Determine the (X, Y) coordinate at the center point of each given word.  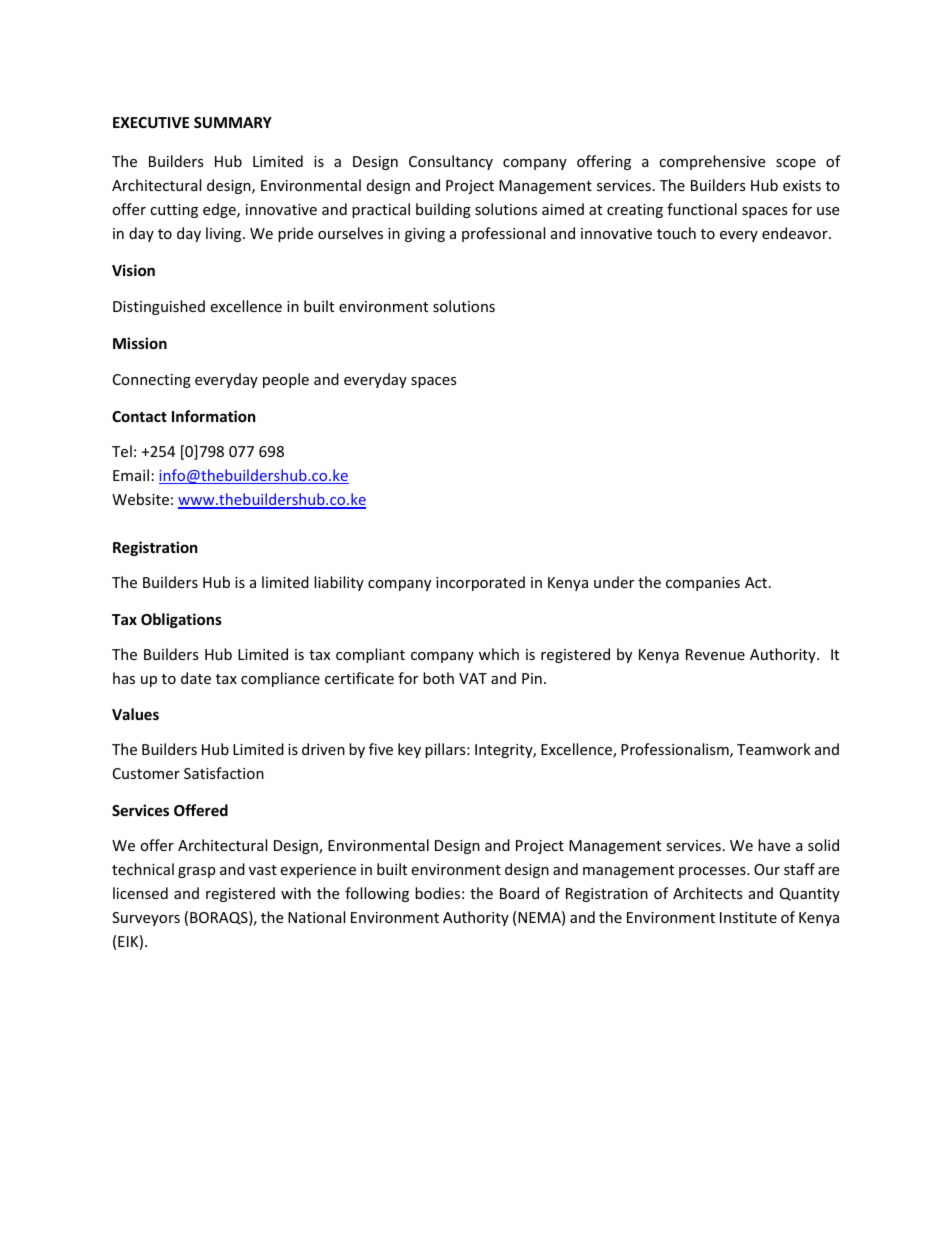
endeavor (796, 233)
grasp (196, 872)
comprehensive (712, 162)
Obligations (181, 620)
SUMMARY (233, 122)
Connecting (152, 381)
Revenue (715, 654)
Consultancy (451, 162)
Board (519, 893)
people (286, 380)
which (499, 654)
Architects (708, 893)
